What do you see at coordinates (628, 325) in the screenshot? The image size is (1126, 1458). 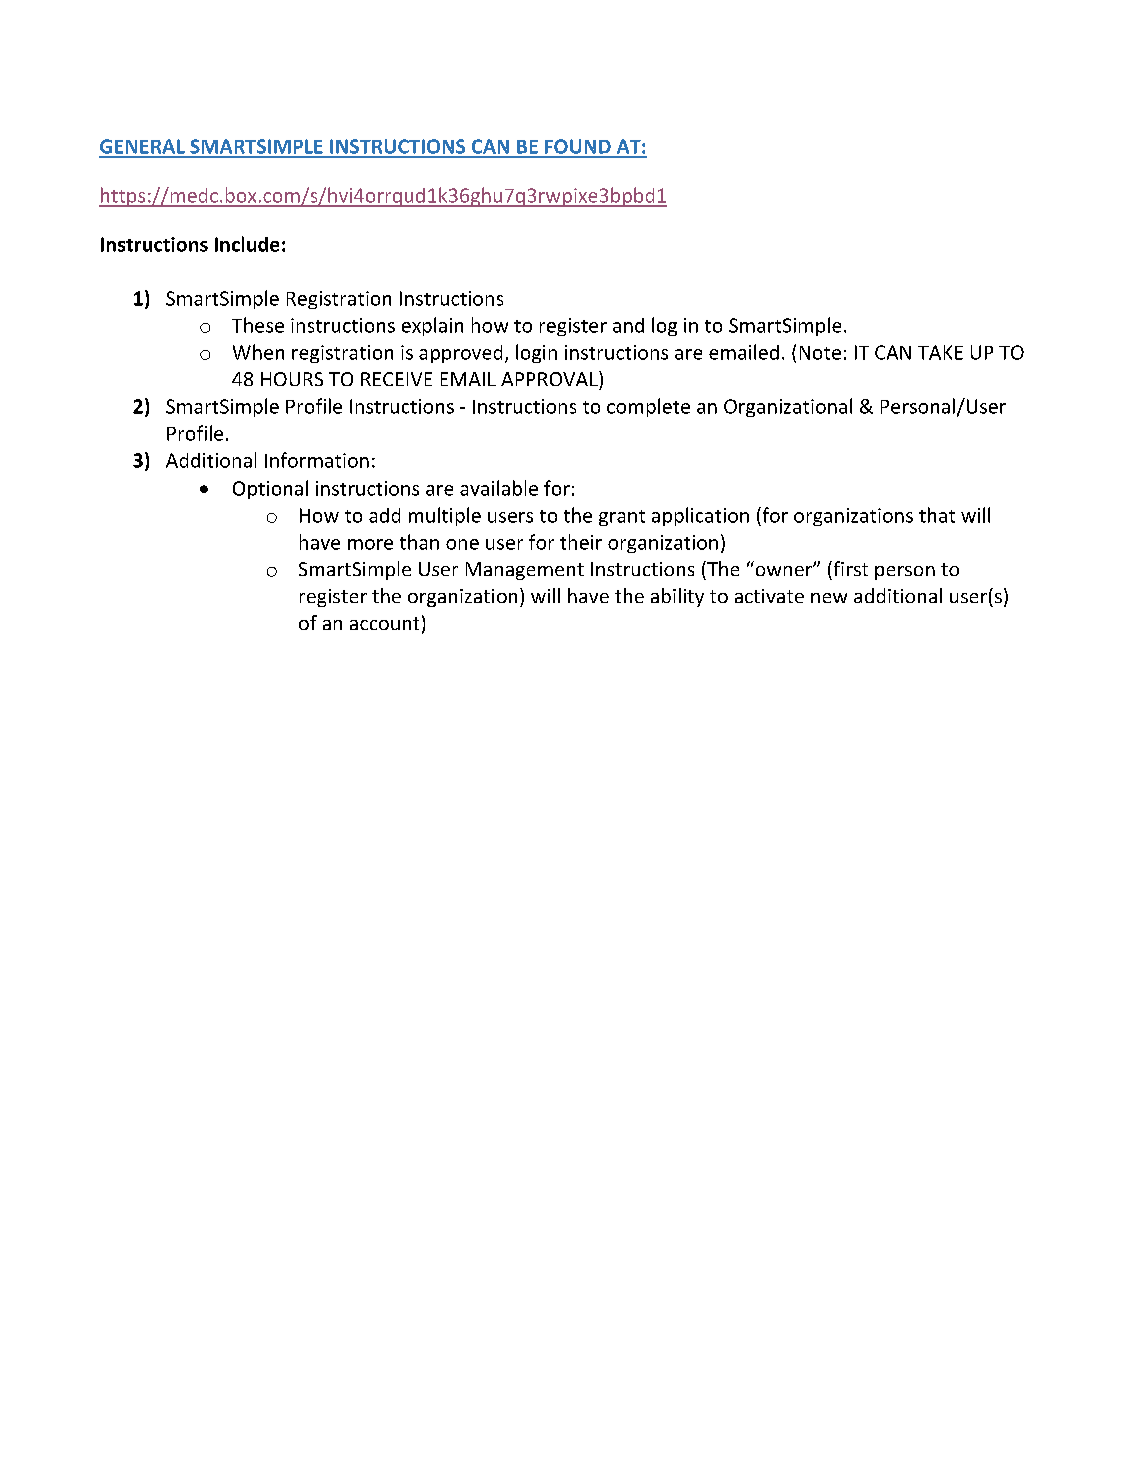 I see `and` at bounding box center [628, 325].
